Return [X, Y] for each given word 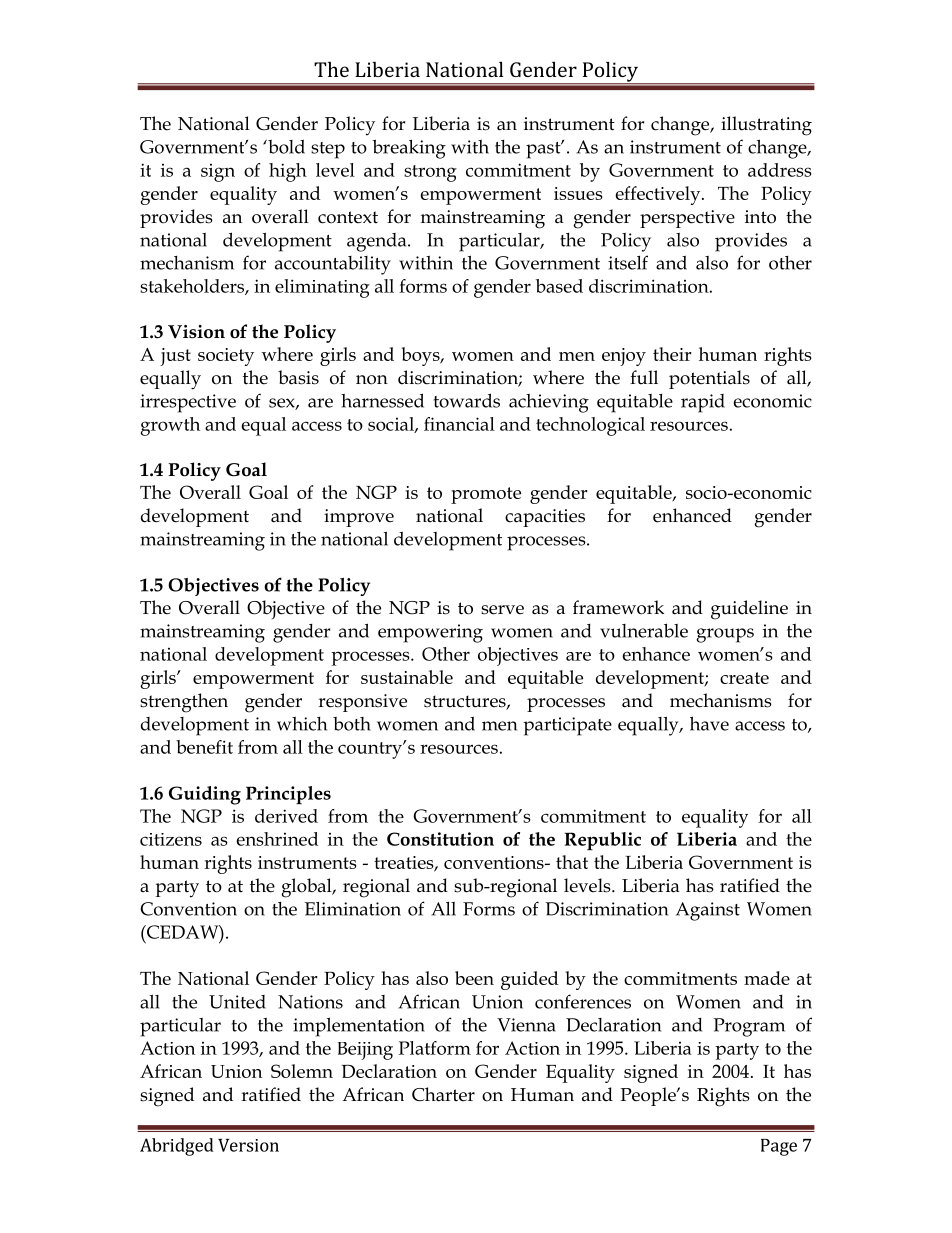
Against [708, 911]
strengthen [184, 703]
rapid [703, 403]
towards [467, 400]
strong [430, 173]
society [226, 357]
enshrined [277, 839]
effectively [659, 195]
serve [502, 610]
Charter [443, 1094]
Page [779, 1147]
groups [725, 635]
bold [285, 146]
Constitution [440, 839]
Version [248, 1145]
